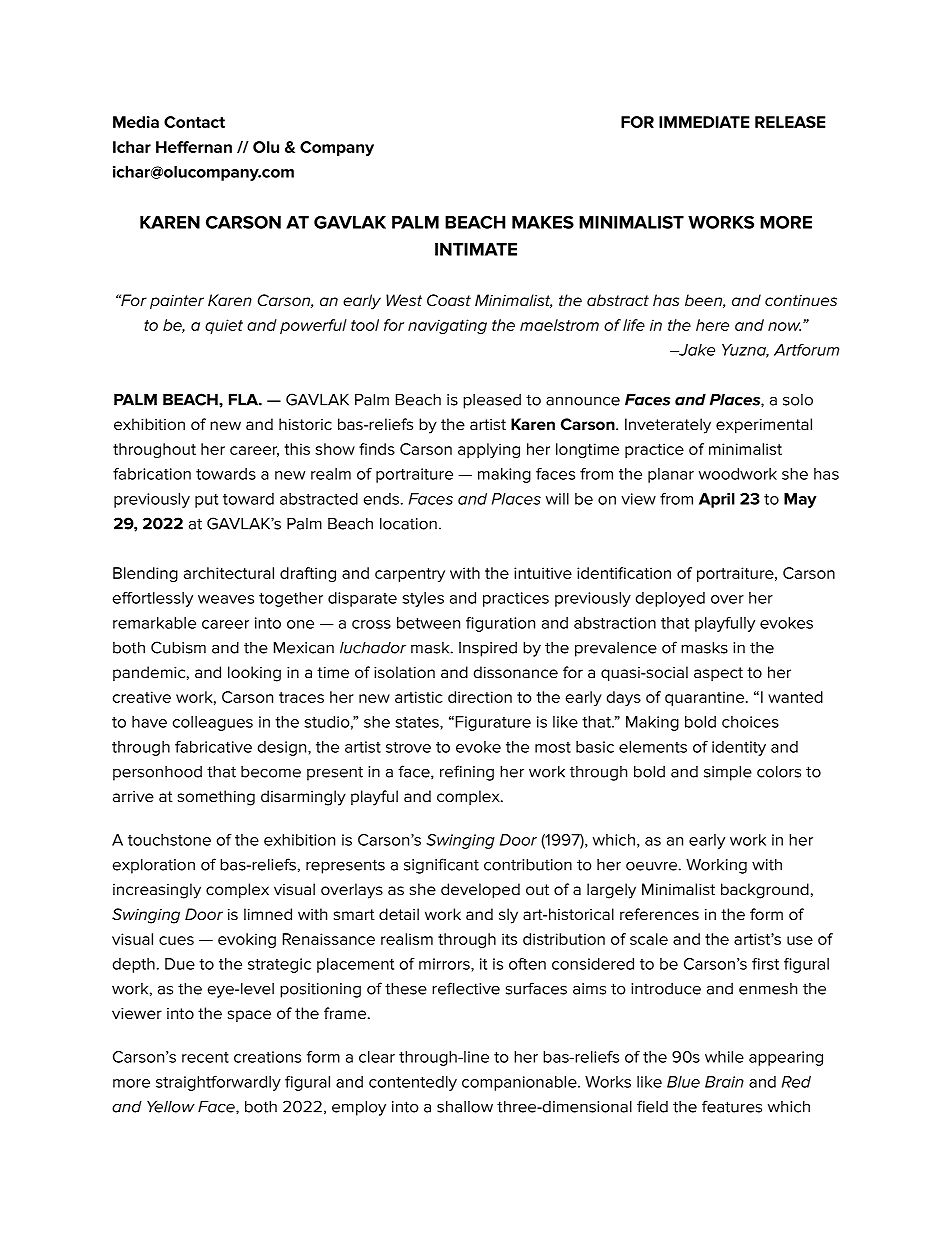  Describe the element at coordinates (543, 222) in the screenshot. I see `MAKES` at that location.
